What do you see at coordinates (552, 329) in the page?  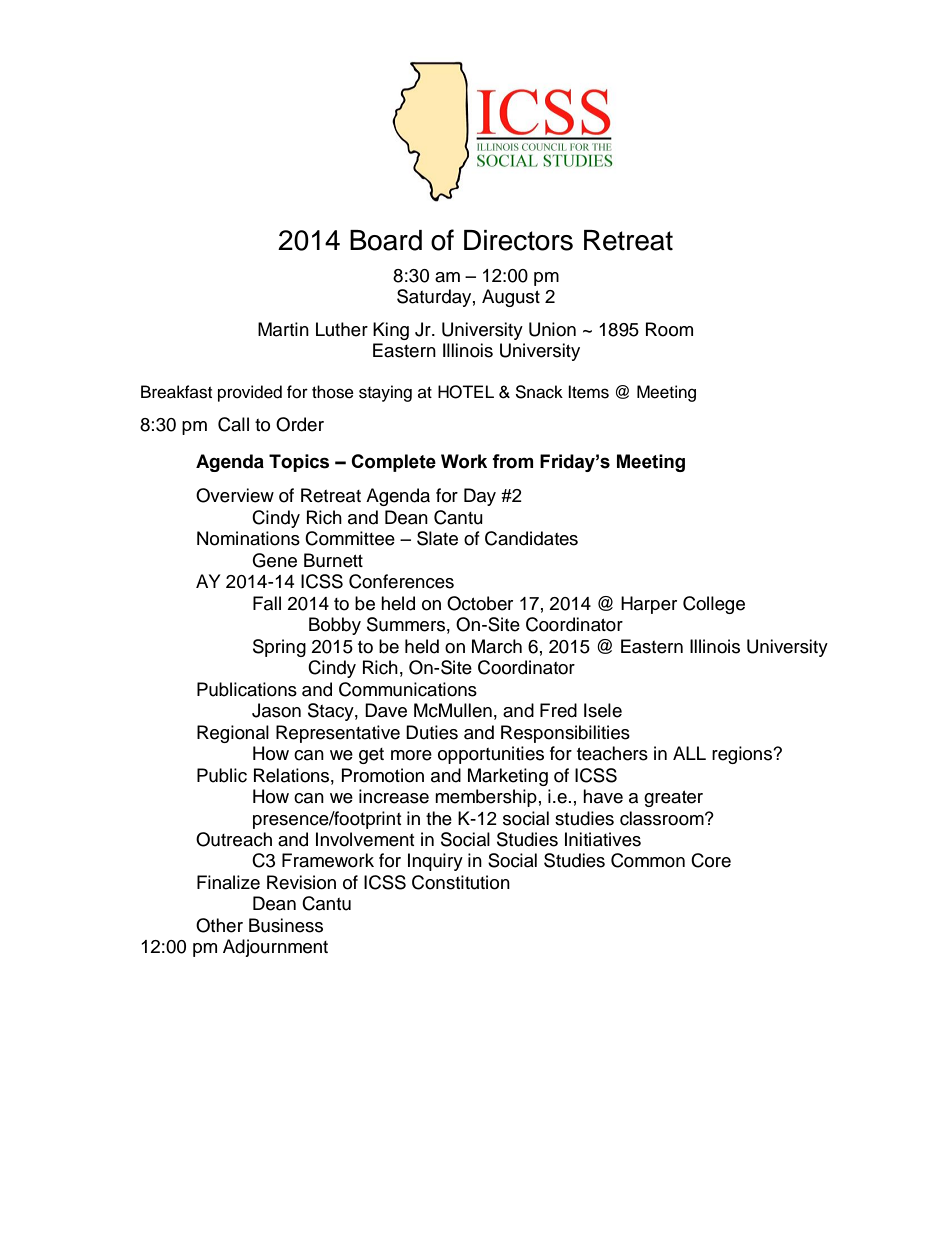 I see `Union` at bounding box center [552, 329].
